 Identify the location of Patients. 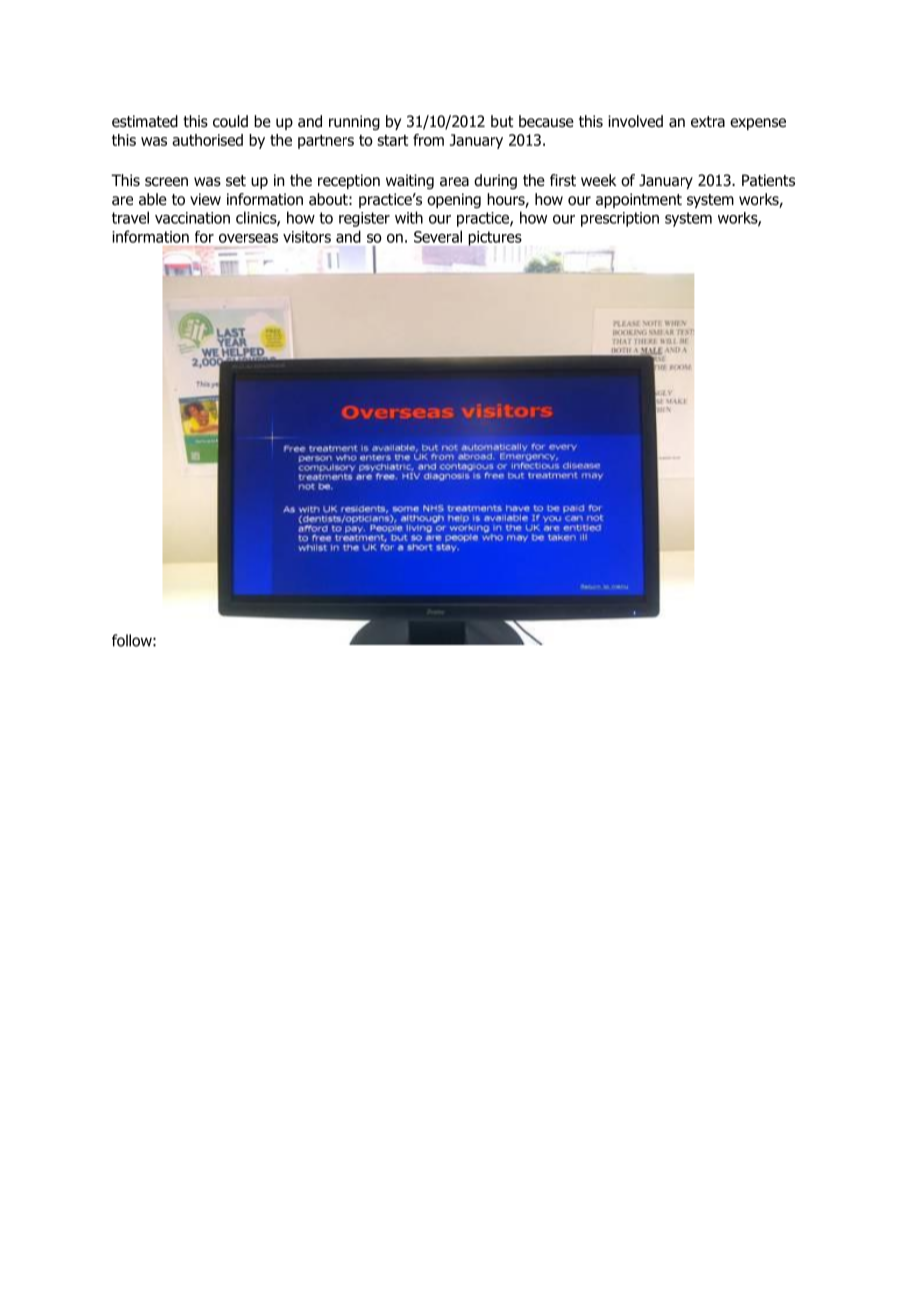
(768, 180).
